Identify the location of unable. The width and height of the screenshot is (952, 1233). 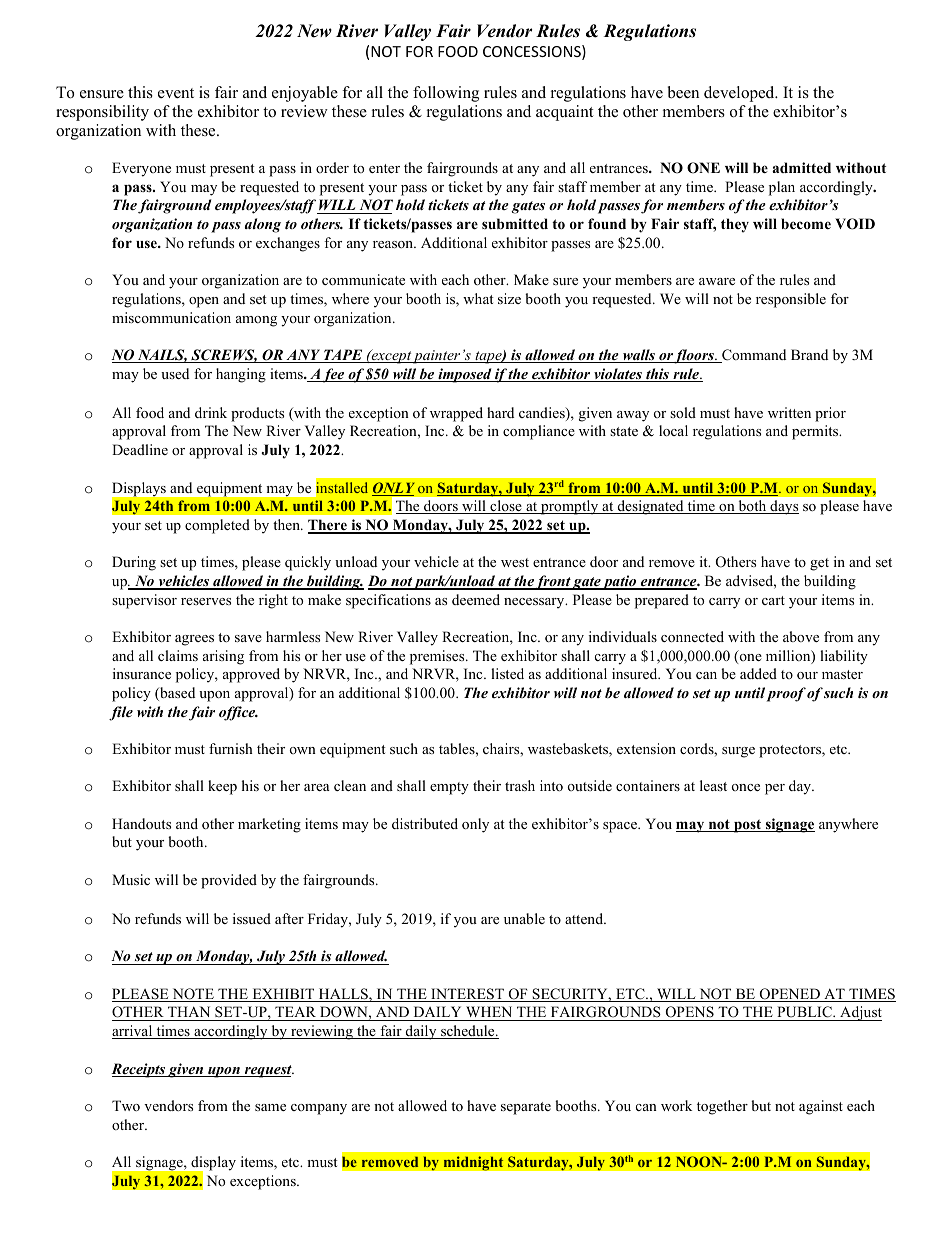
(524, 918).
